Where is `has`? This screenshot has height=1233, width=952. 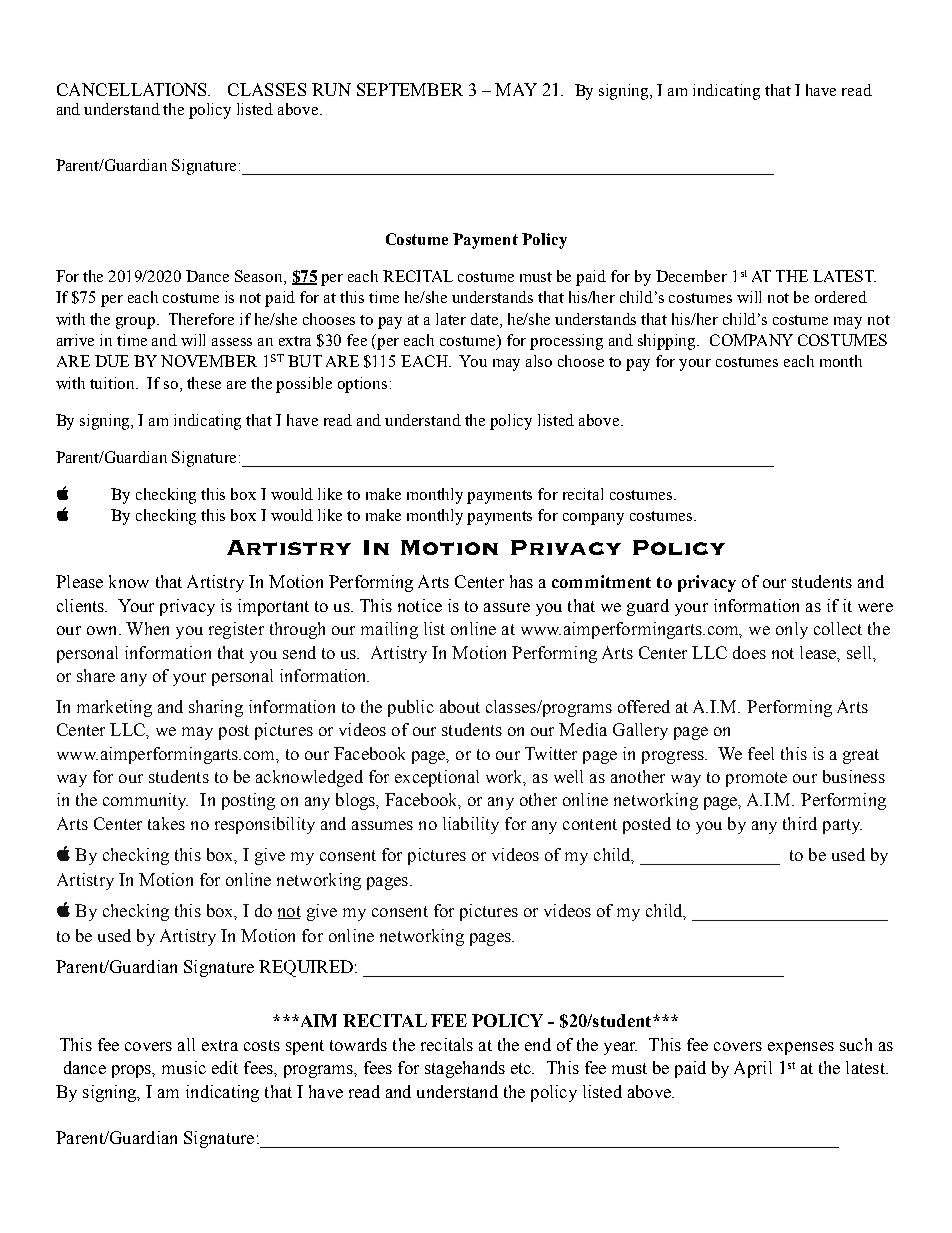
has is located at coordinates (521, 581).
